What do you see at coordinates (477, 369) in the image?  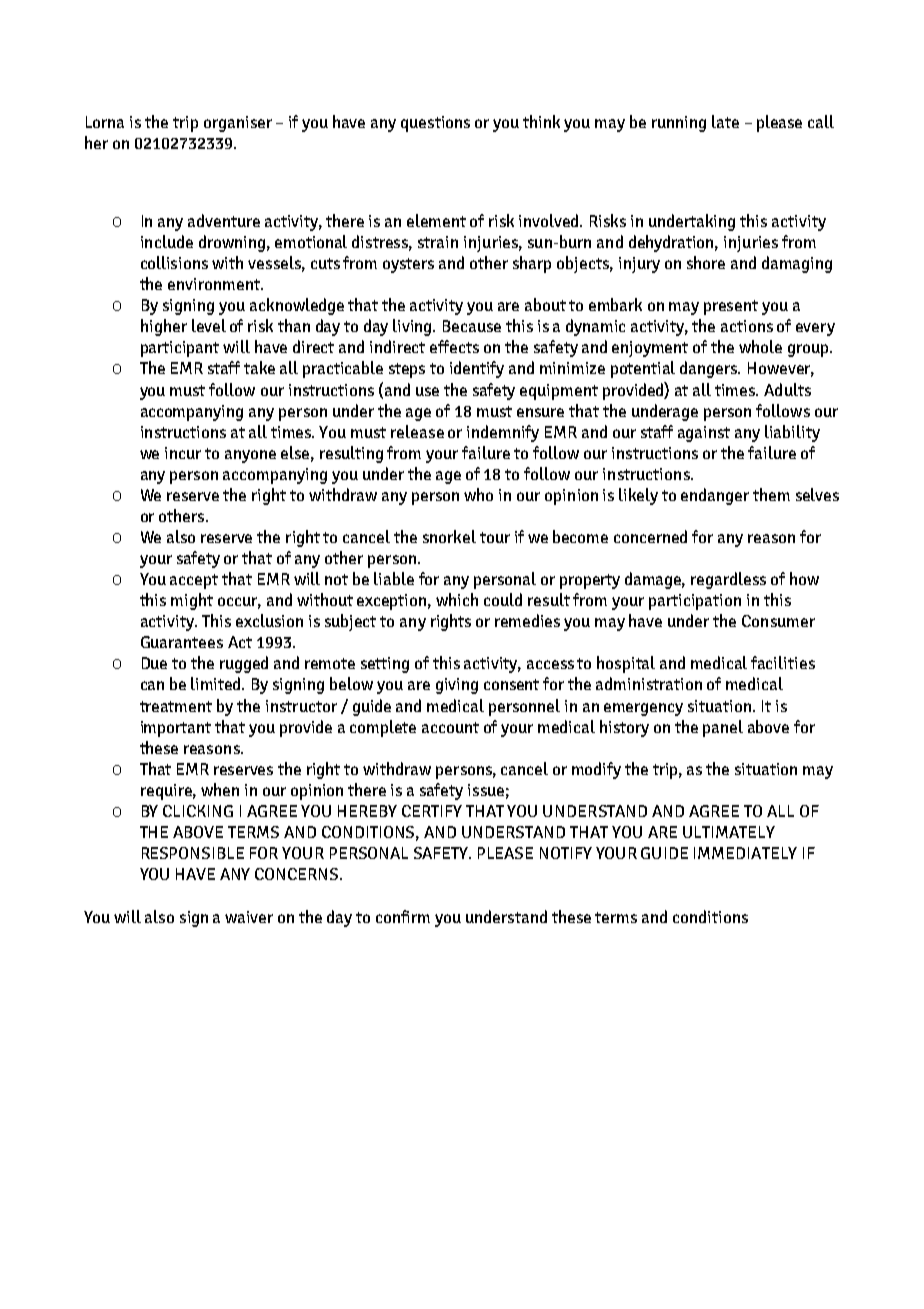 I see `identify` at bounding box center [477, 369].
